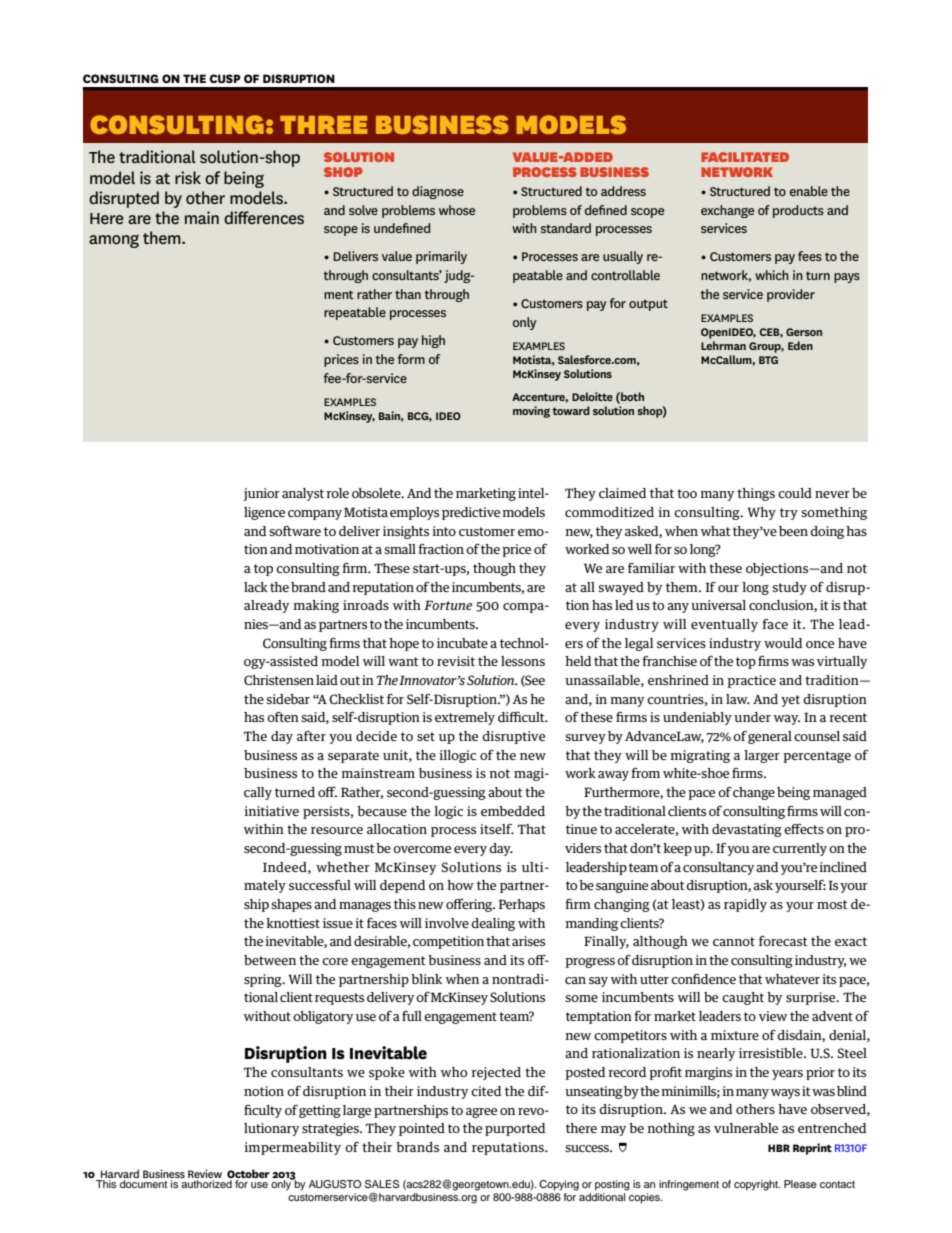 The height and width of the document is (1233, 952). I want to click on offering, so click(470, 905).
